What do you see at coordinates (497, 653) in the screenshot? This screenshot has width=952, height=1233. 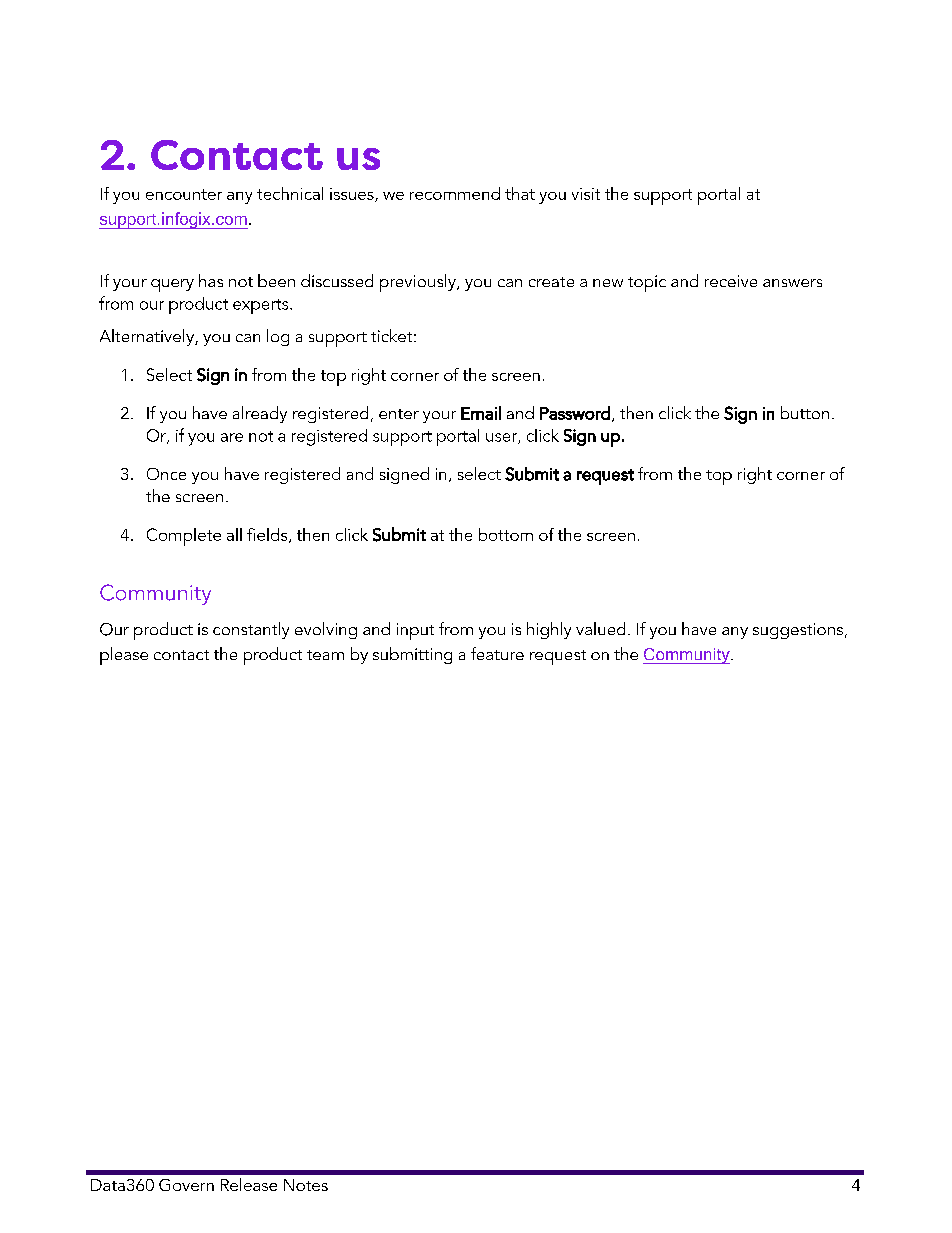 I see `feature` at bounding box center [497, 653].
